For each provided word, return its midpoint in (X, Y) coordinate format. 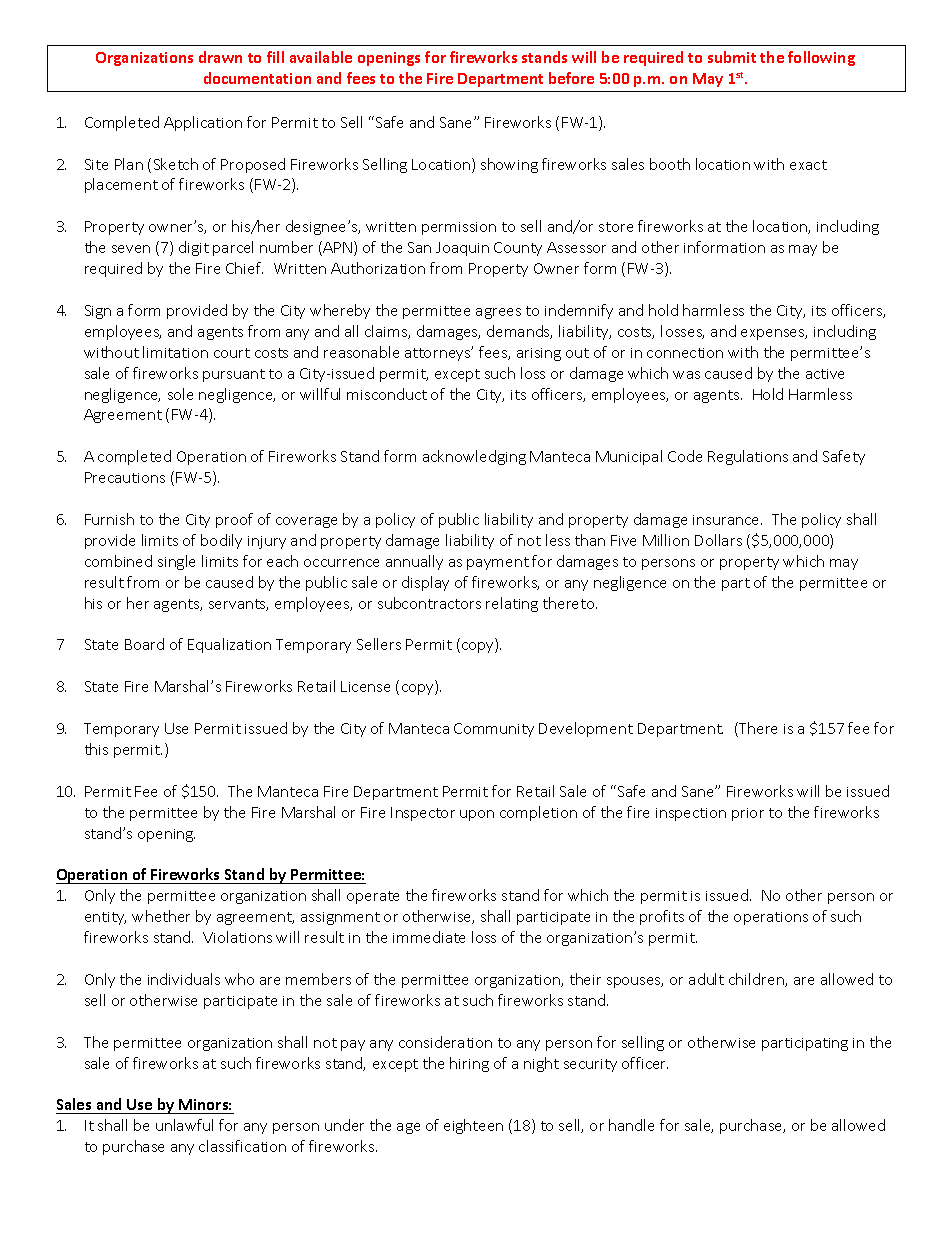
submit (732, 57)
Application (203, 123)
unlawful (184, 1125)
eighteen (473, 1126)
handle (631, 1125)
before (571, 78)
